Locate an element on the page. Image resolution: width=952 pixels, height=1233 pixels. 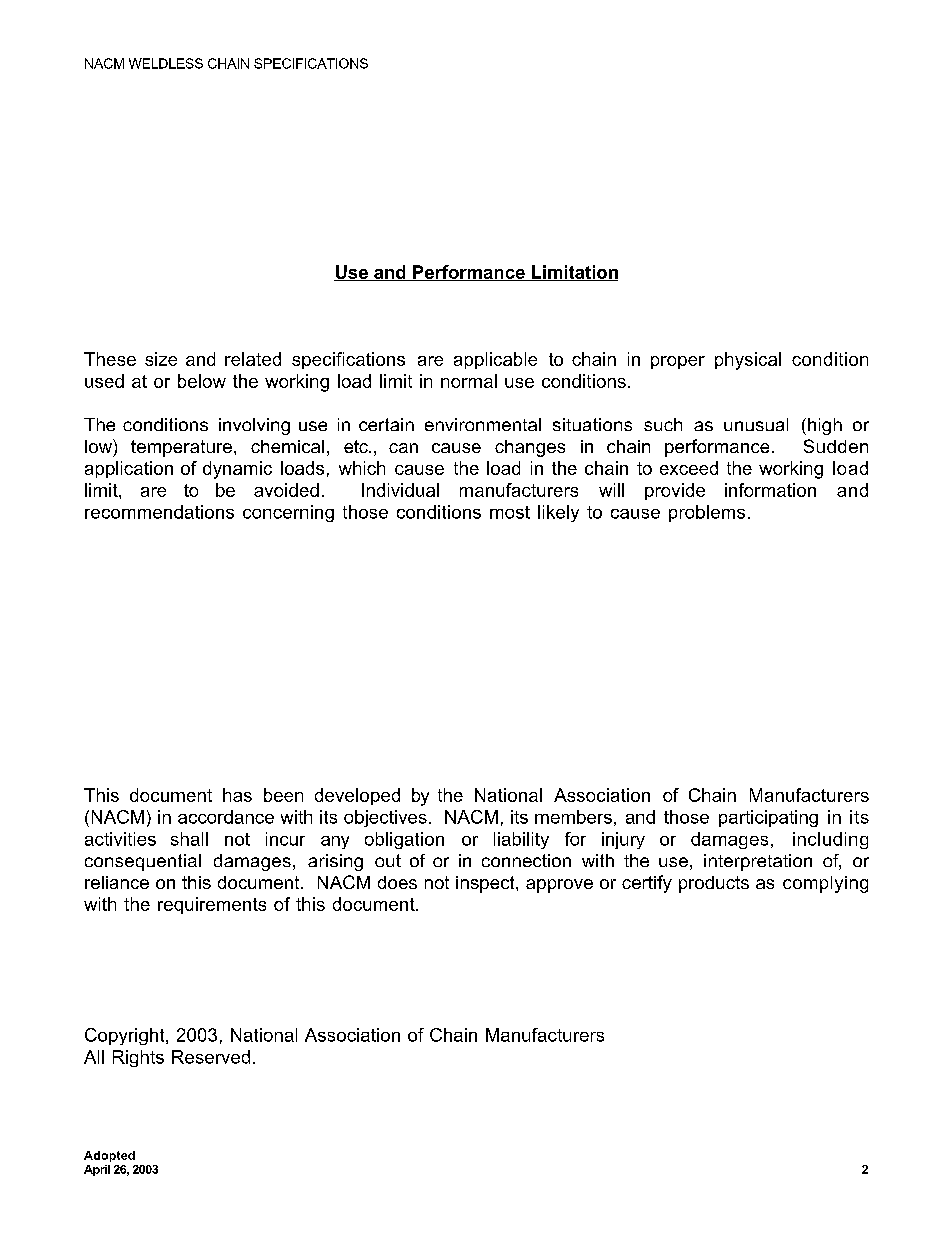
developed is located at coordinates (357, 796).
